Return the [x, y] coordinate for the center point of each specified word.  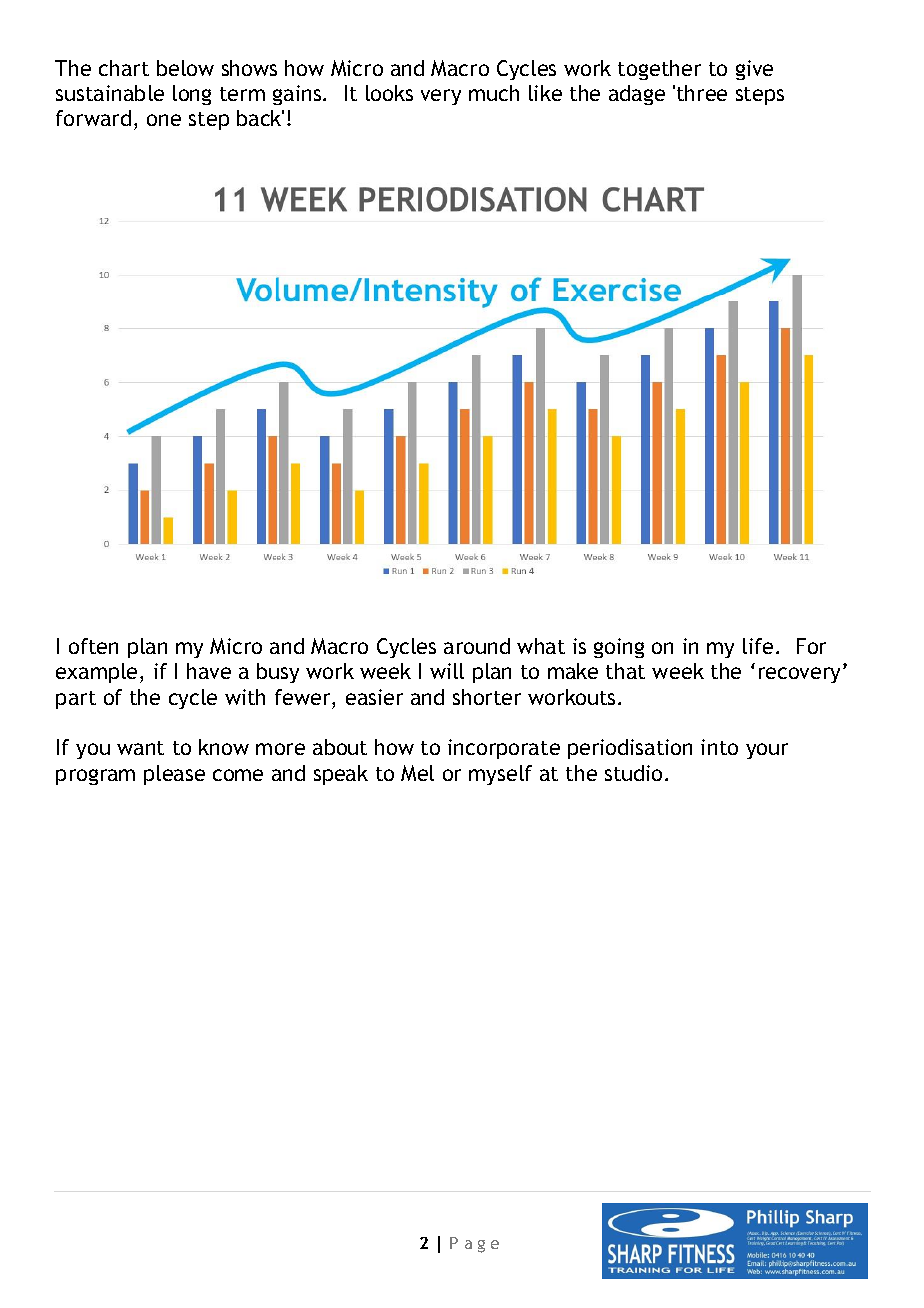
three [702, 93]
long [192, 95]
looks [389, 93]
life [758, 646]
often [93, 646]
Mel [417, 773]
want [140, 748]
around [477, 646]
